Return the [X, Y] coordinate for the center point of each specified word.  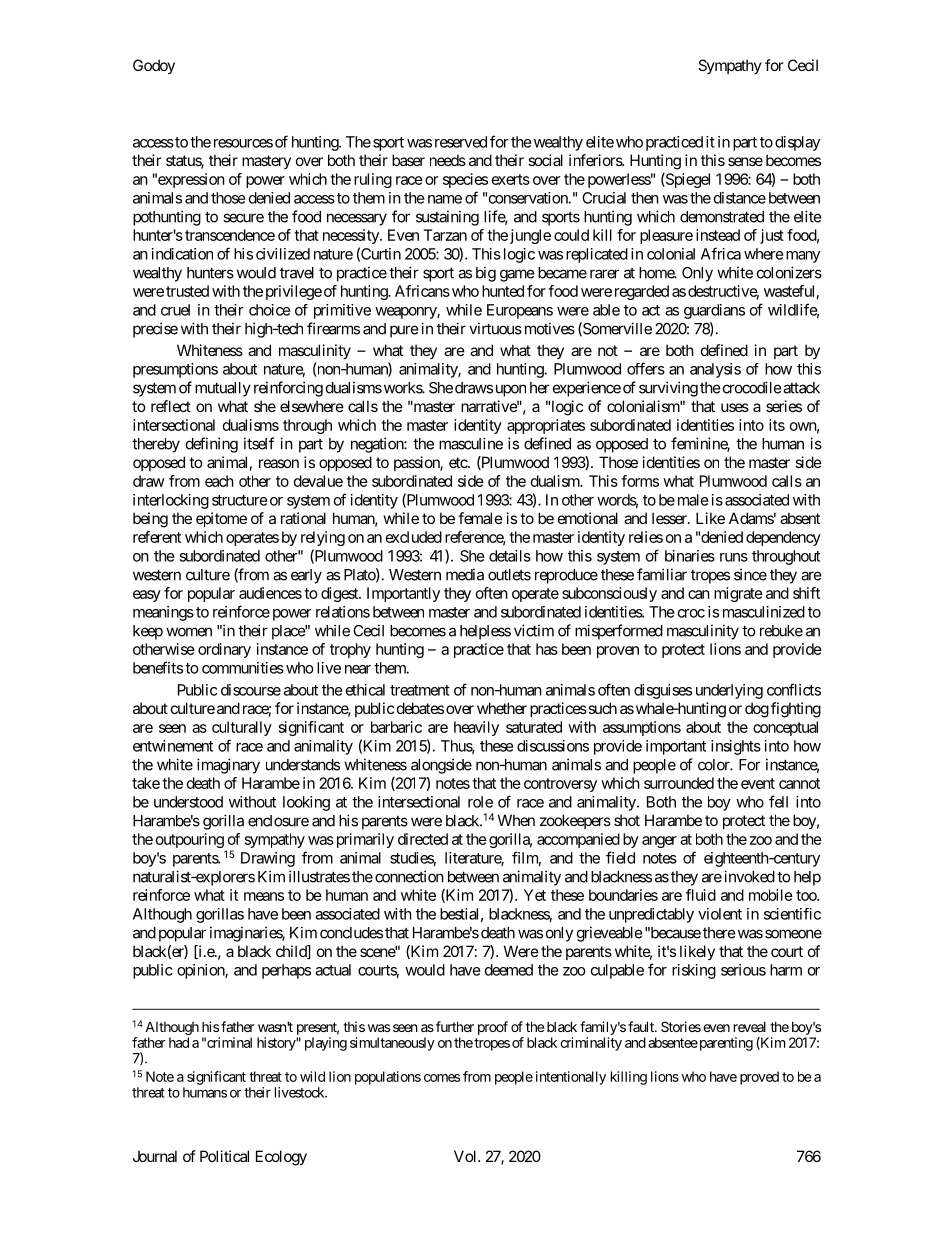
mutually [223, 389]
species [465, 180]
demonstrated [722, 217]
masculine [471, 443]
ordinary [224, 650]
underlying [729, 691]
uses [735, 407]
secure [243, 218]
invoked [749, 876]
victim [534, 630]
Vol [466, 1156]
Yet [535, 895]
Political [224, 1156]
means [264, 896]
